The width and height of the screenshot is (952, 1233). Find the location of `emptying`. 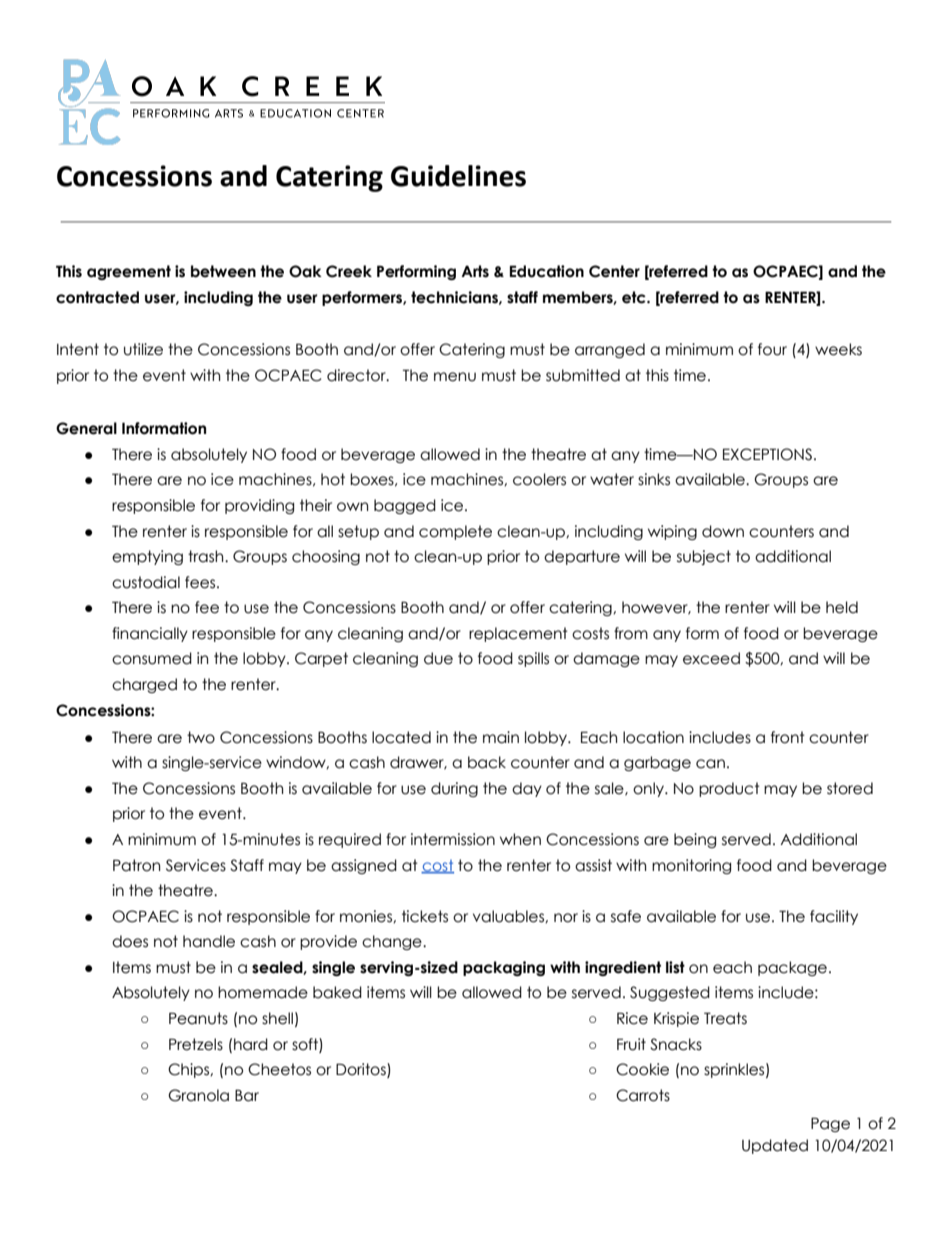

emptying is located at coordinates (147, 557).
